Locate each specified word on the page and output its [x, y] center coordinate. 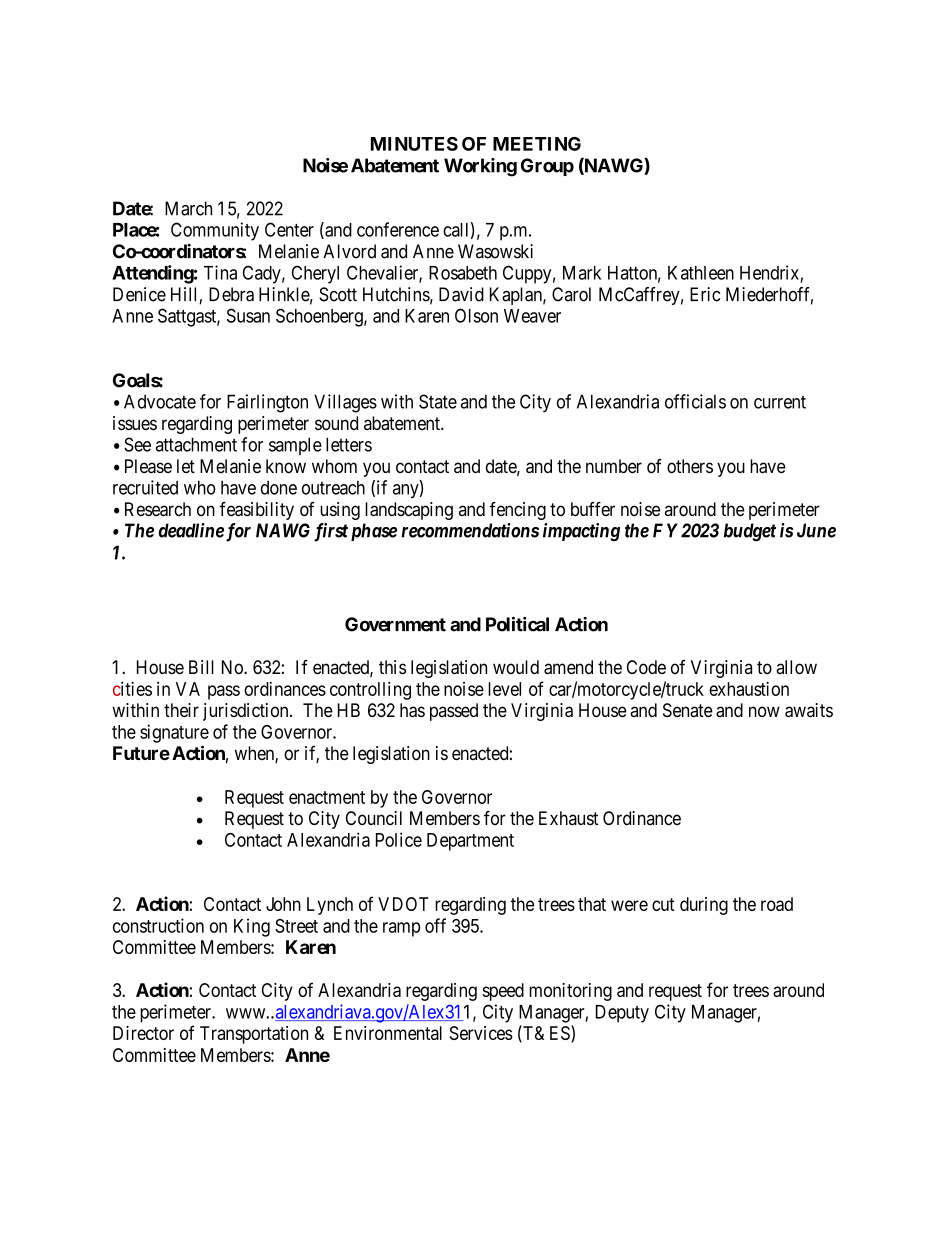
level [504, 689]
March [188, 208]
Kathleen [701, 273]
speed [503, 992]
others [690, 466]
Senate [688, 710]
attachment [196, 444]
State [438, 401]
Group [547, 167]
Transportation [254, 1035]
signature [174, 733]
